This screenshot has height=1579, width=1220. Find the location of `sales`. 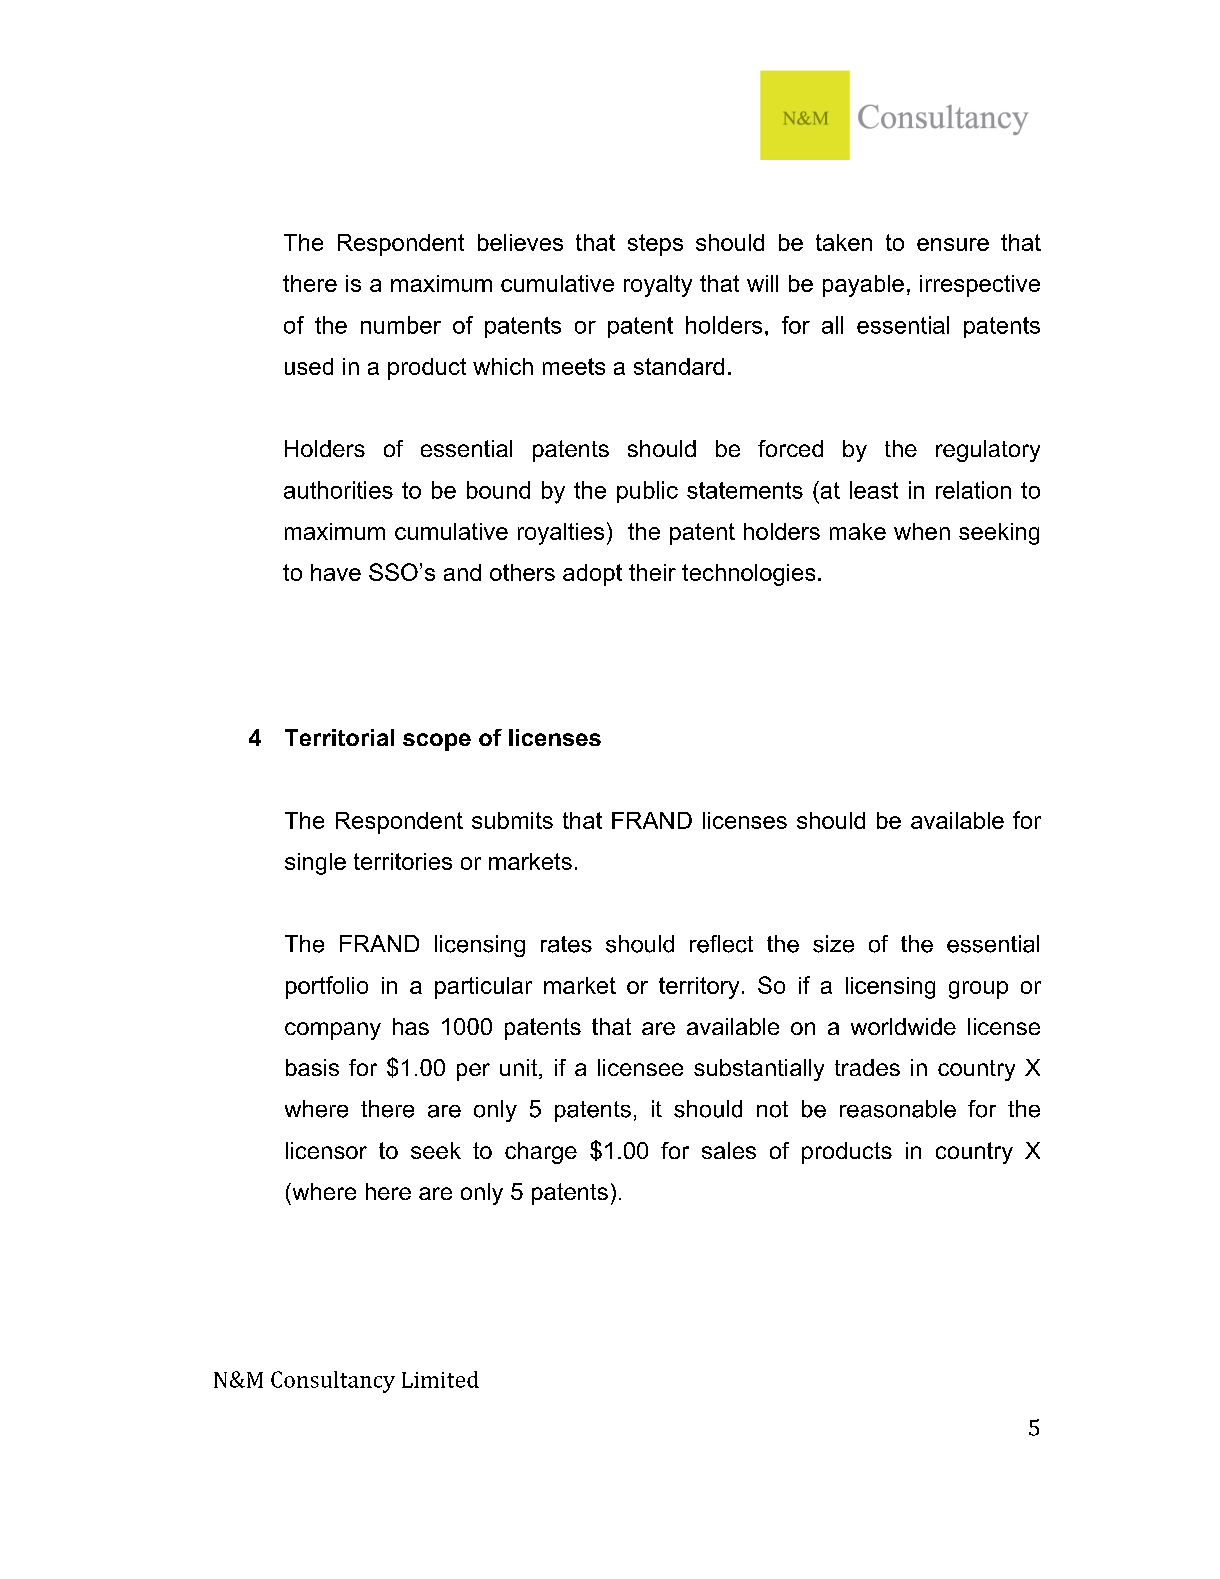

sales is located at coordinates (729, 1150).
